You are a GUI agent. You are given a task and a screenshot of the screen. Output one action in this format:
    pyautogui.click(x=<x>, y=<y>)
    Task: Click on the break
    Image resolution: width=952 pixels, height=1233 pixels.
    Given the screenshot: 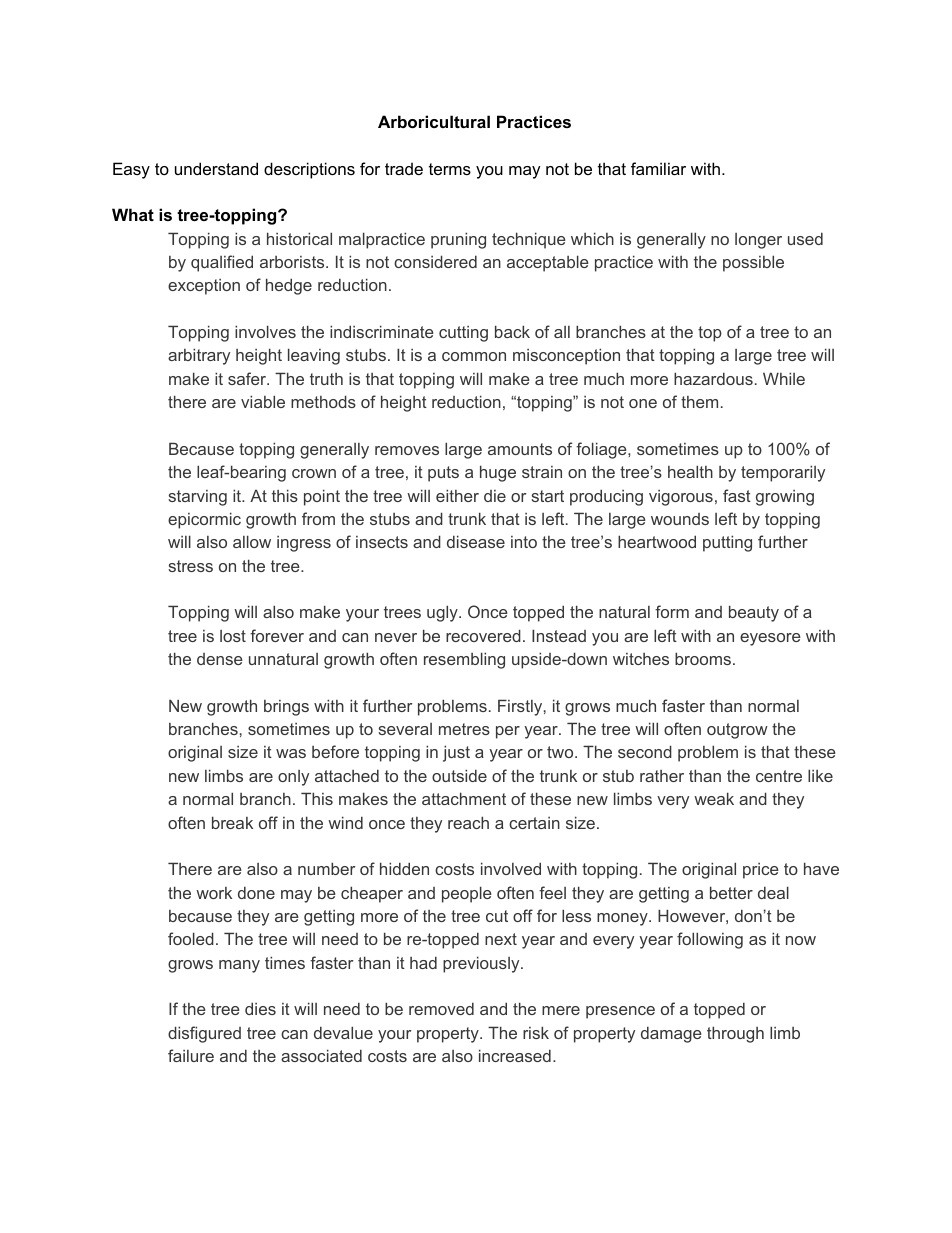 What is the action you would take?
    pyautogui.click(x=232, y=822)
